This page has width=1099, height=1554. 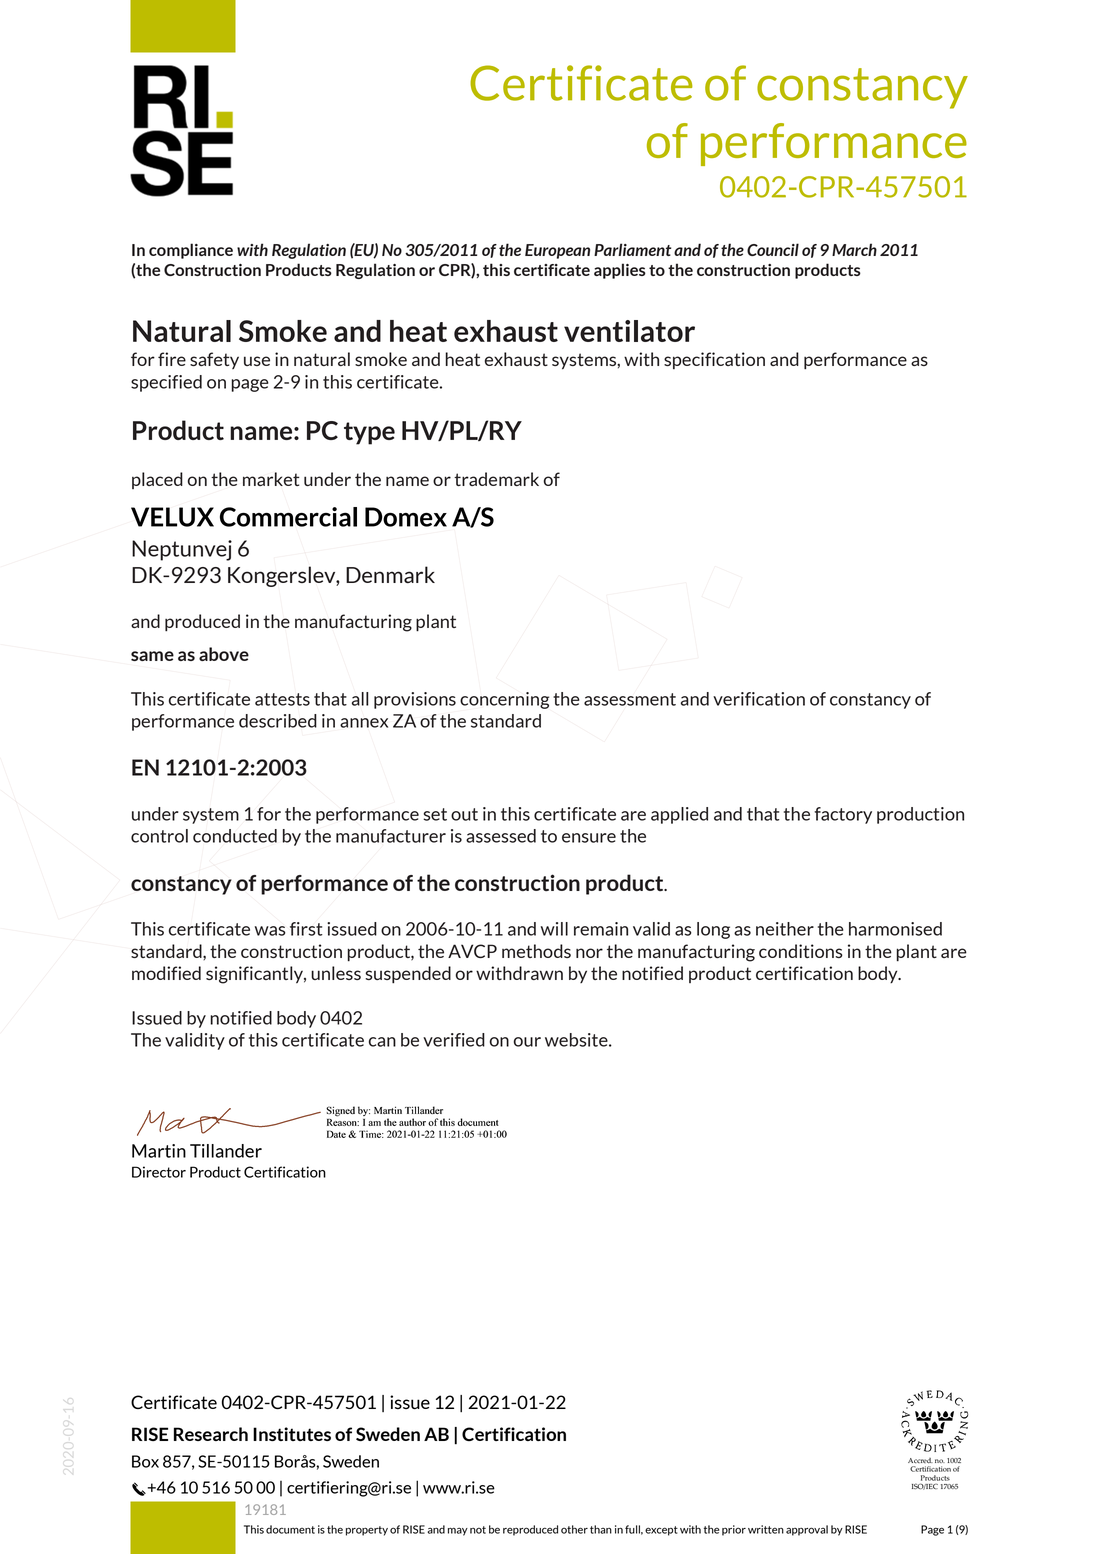 I want to click on European, so click(x=557, y=251).
